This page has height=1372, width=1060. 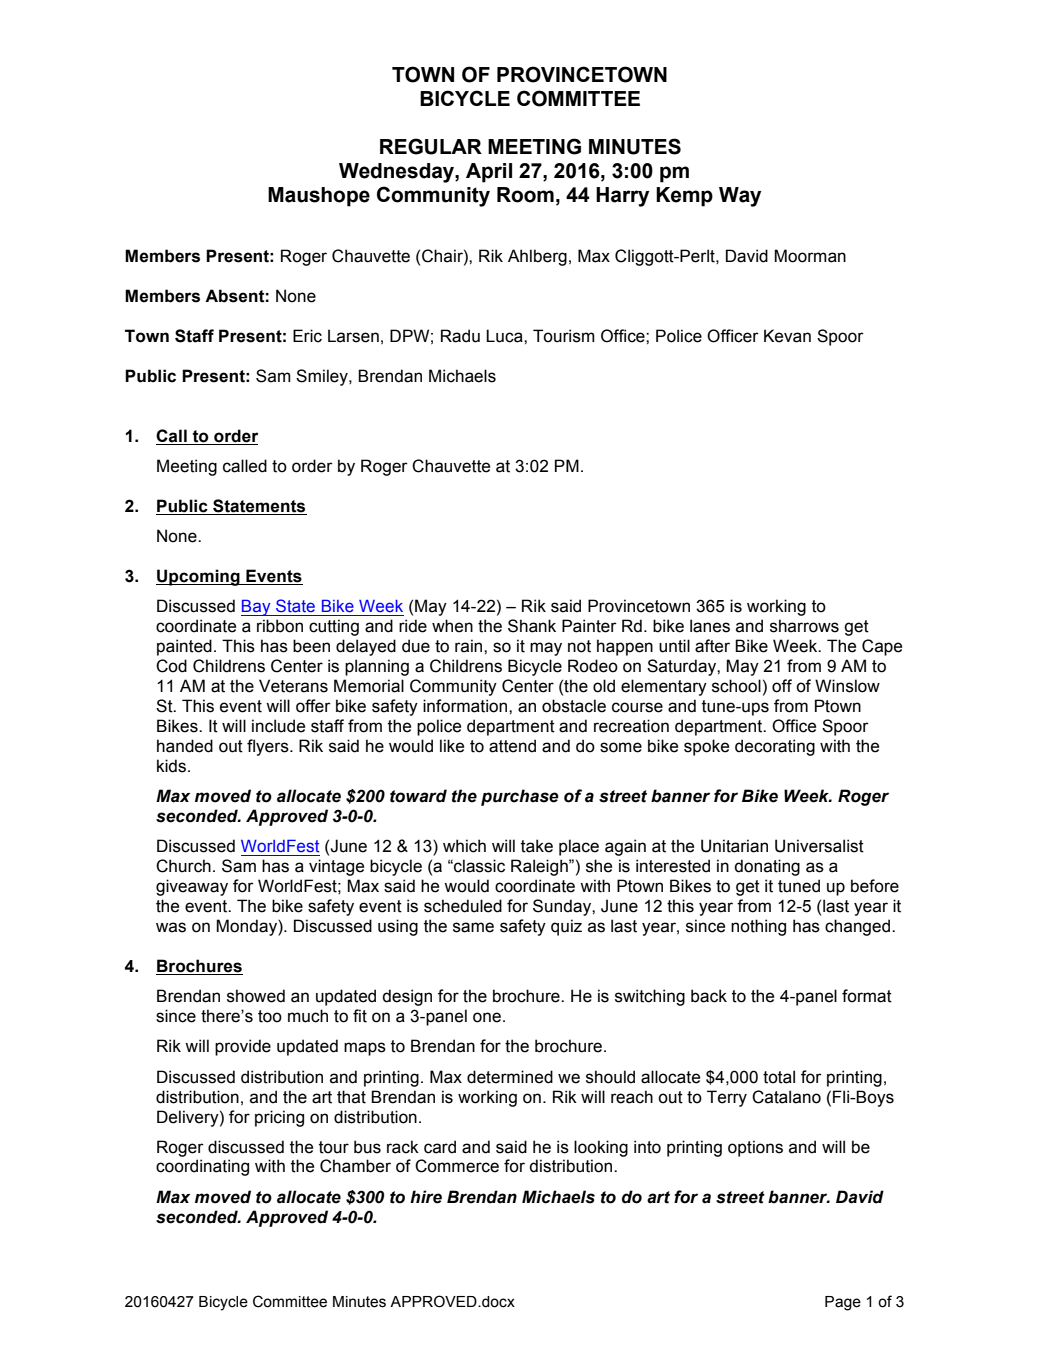 What do you see at coordinates (758, 927) in the page?
I see `nothing` at bounding box center [758, 927].
